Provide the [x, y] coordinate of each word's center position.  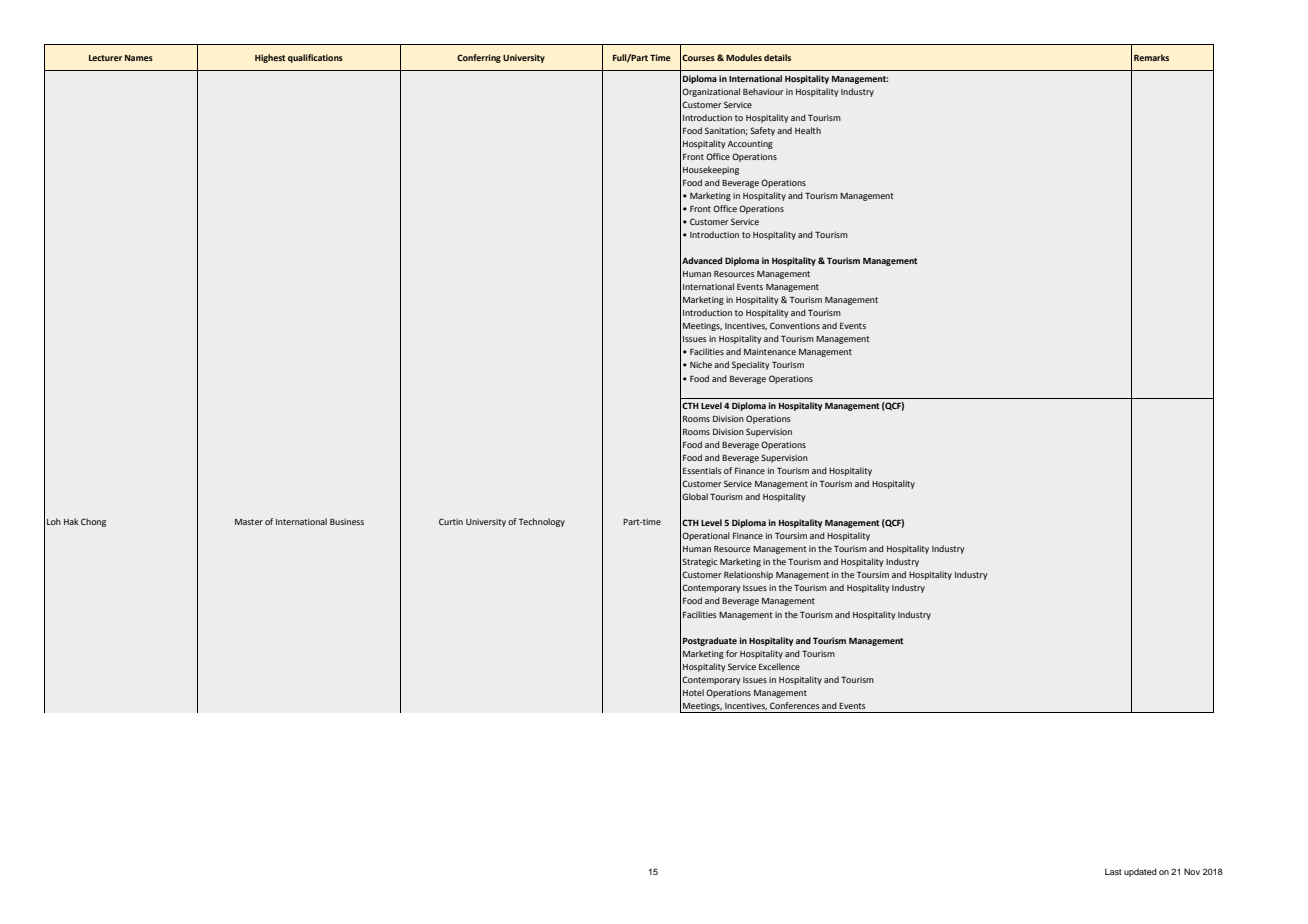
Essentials [702, 470]
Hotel [693, 692]
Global [695, 496]
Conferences [795, 705]
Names [139, 58]
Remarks [1151, 57]
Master [249, 522]
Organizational [711, 92]
